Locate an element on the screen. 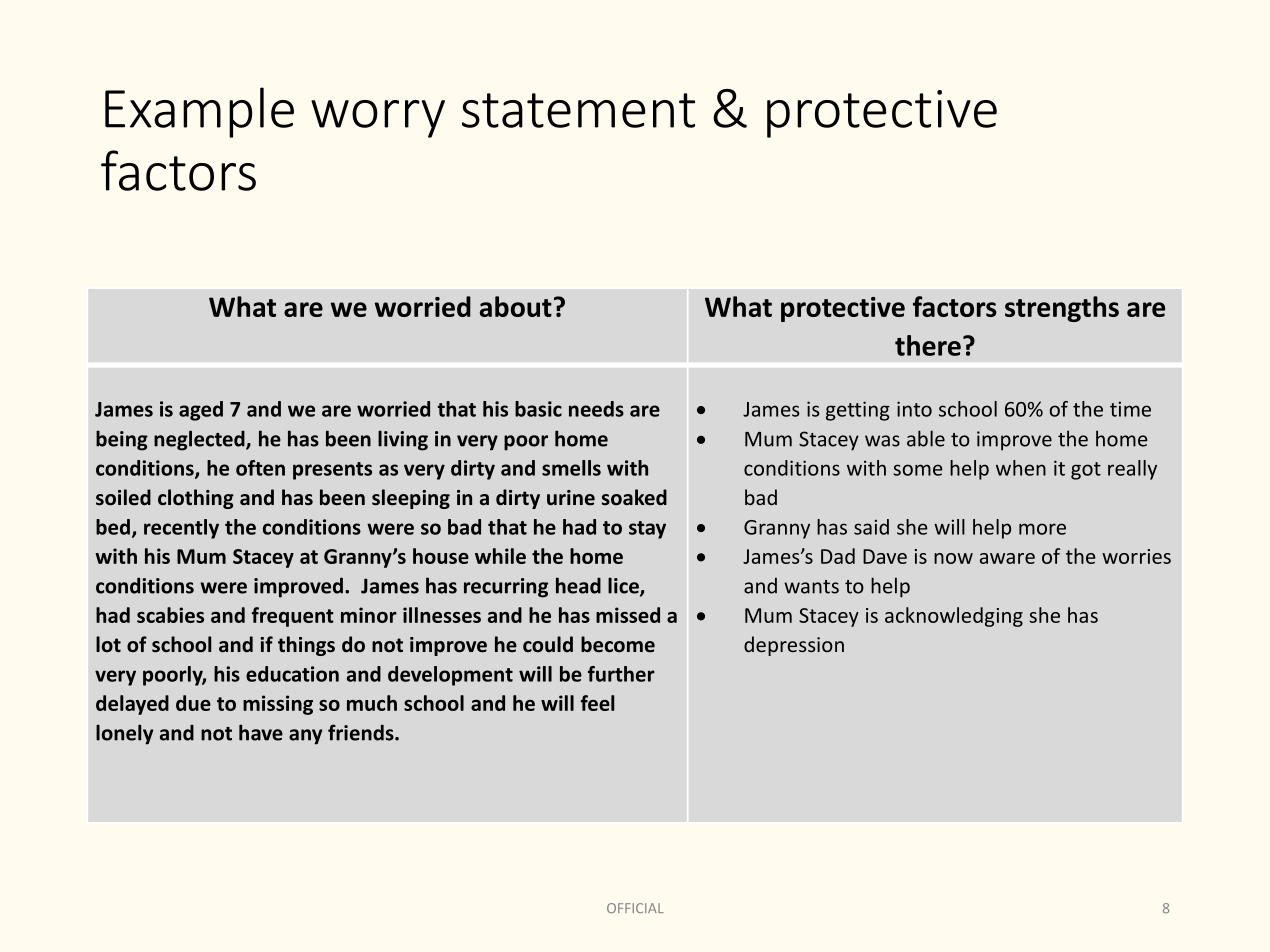 This screenshot has height=952, width=1270. clothing is located at coordinates (196, 499).
